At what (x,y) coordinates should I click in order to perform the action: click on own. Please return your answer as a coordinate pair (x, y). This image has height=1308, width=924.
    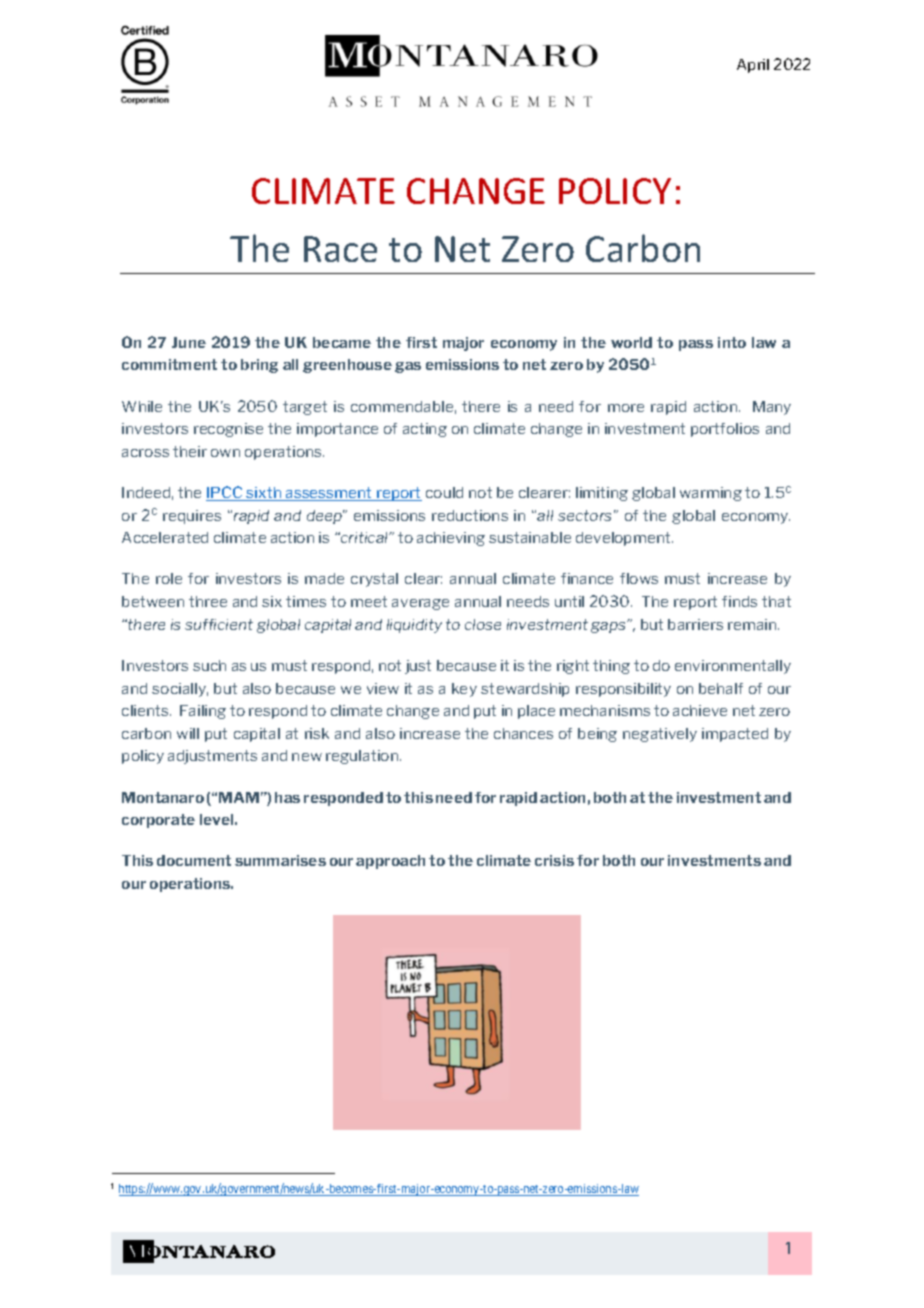
    Looking at the image, I should click on (225, 453).
